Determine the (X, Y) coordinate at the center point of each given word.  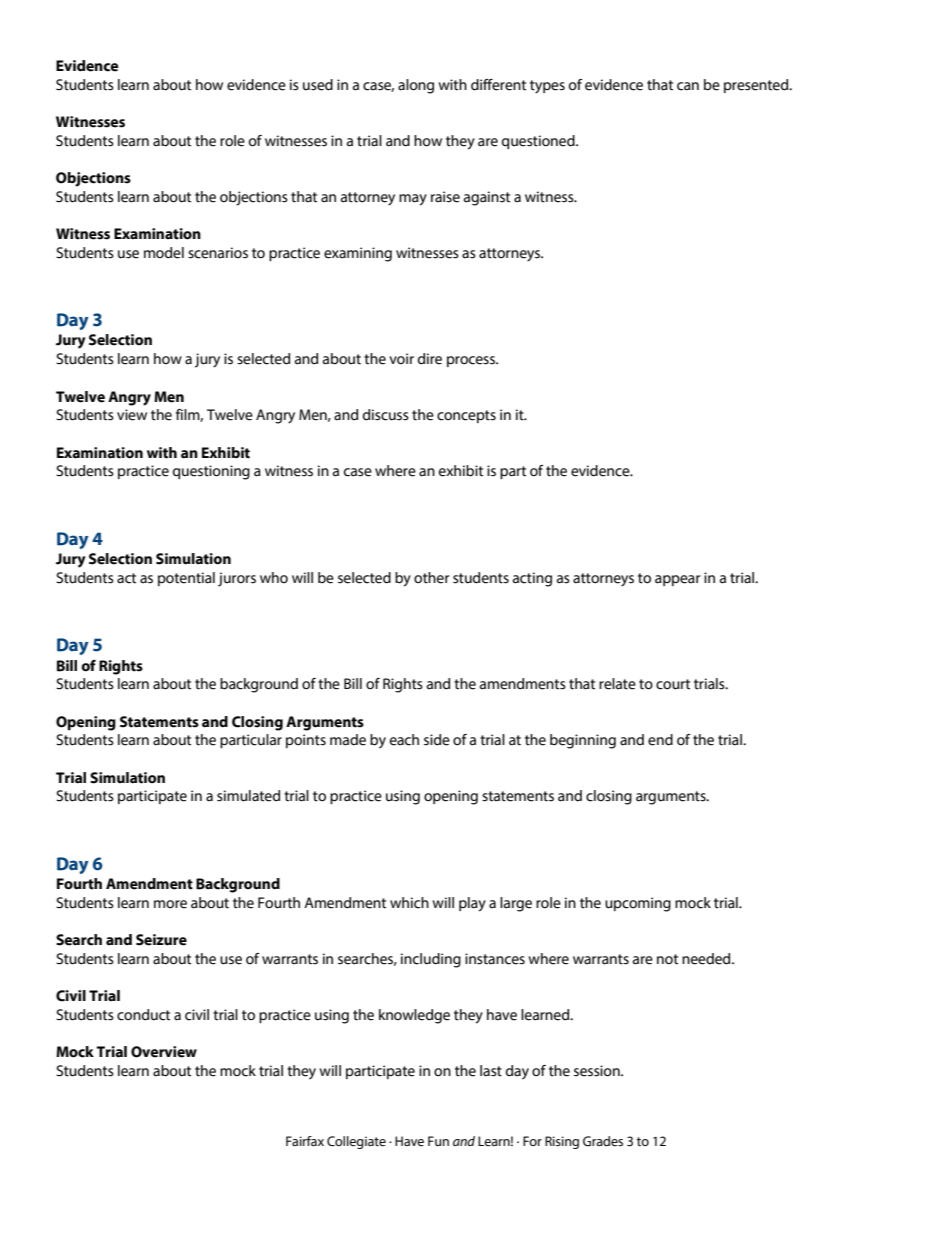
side (437, 740)
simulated (248, 796)
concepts (466, 416)
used (318, 85)
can (688, 86)
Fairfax (305, 1141)
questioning (211, 472)
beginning (583, 741)
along (416, 86)
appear (678, 580)
